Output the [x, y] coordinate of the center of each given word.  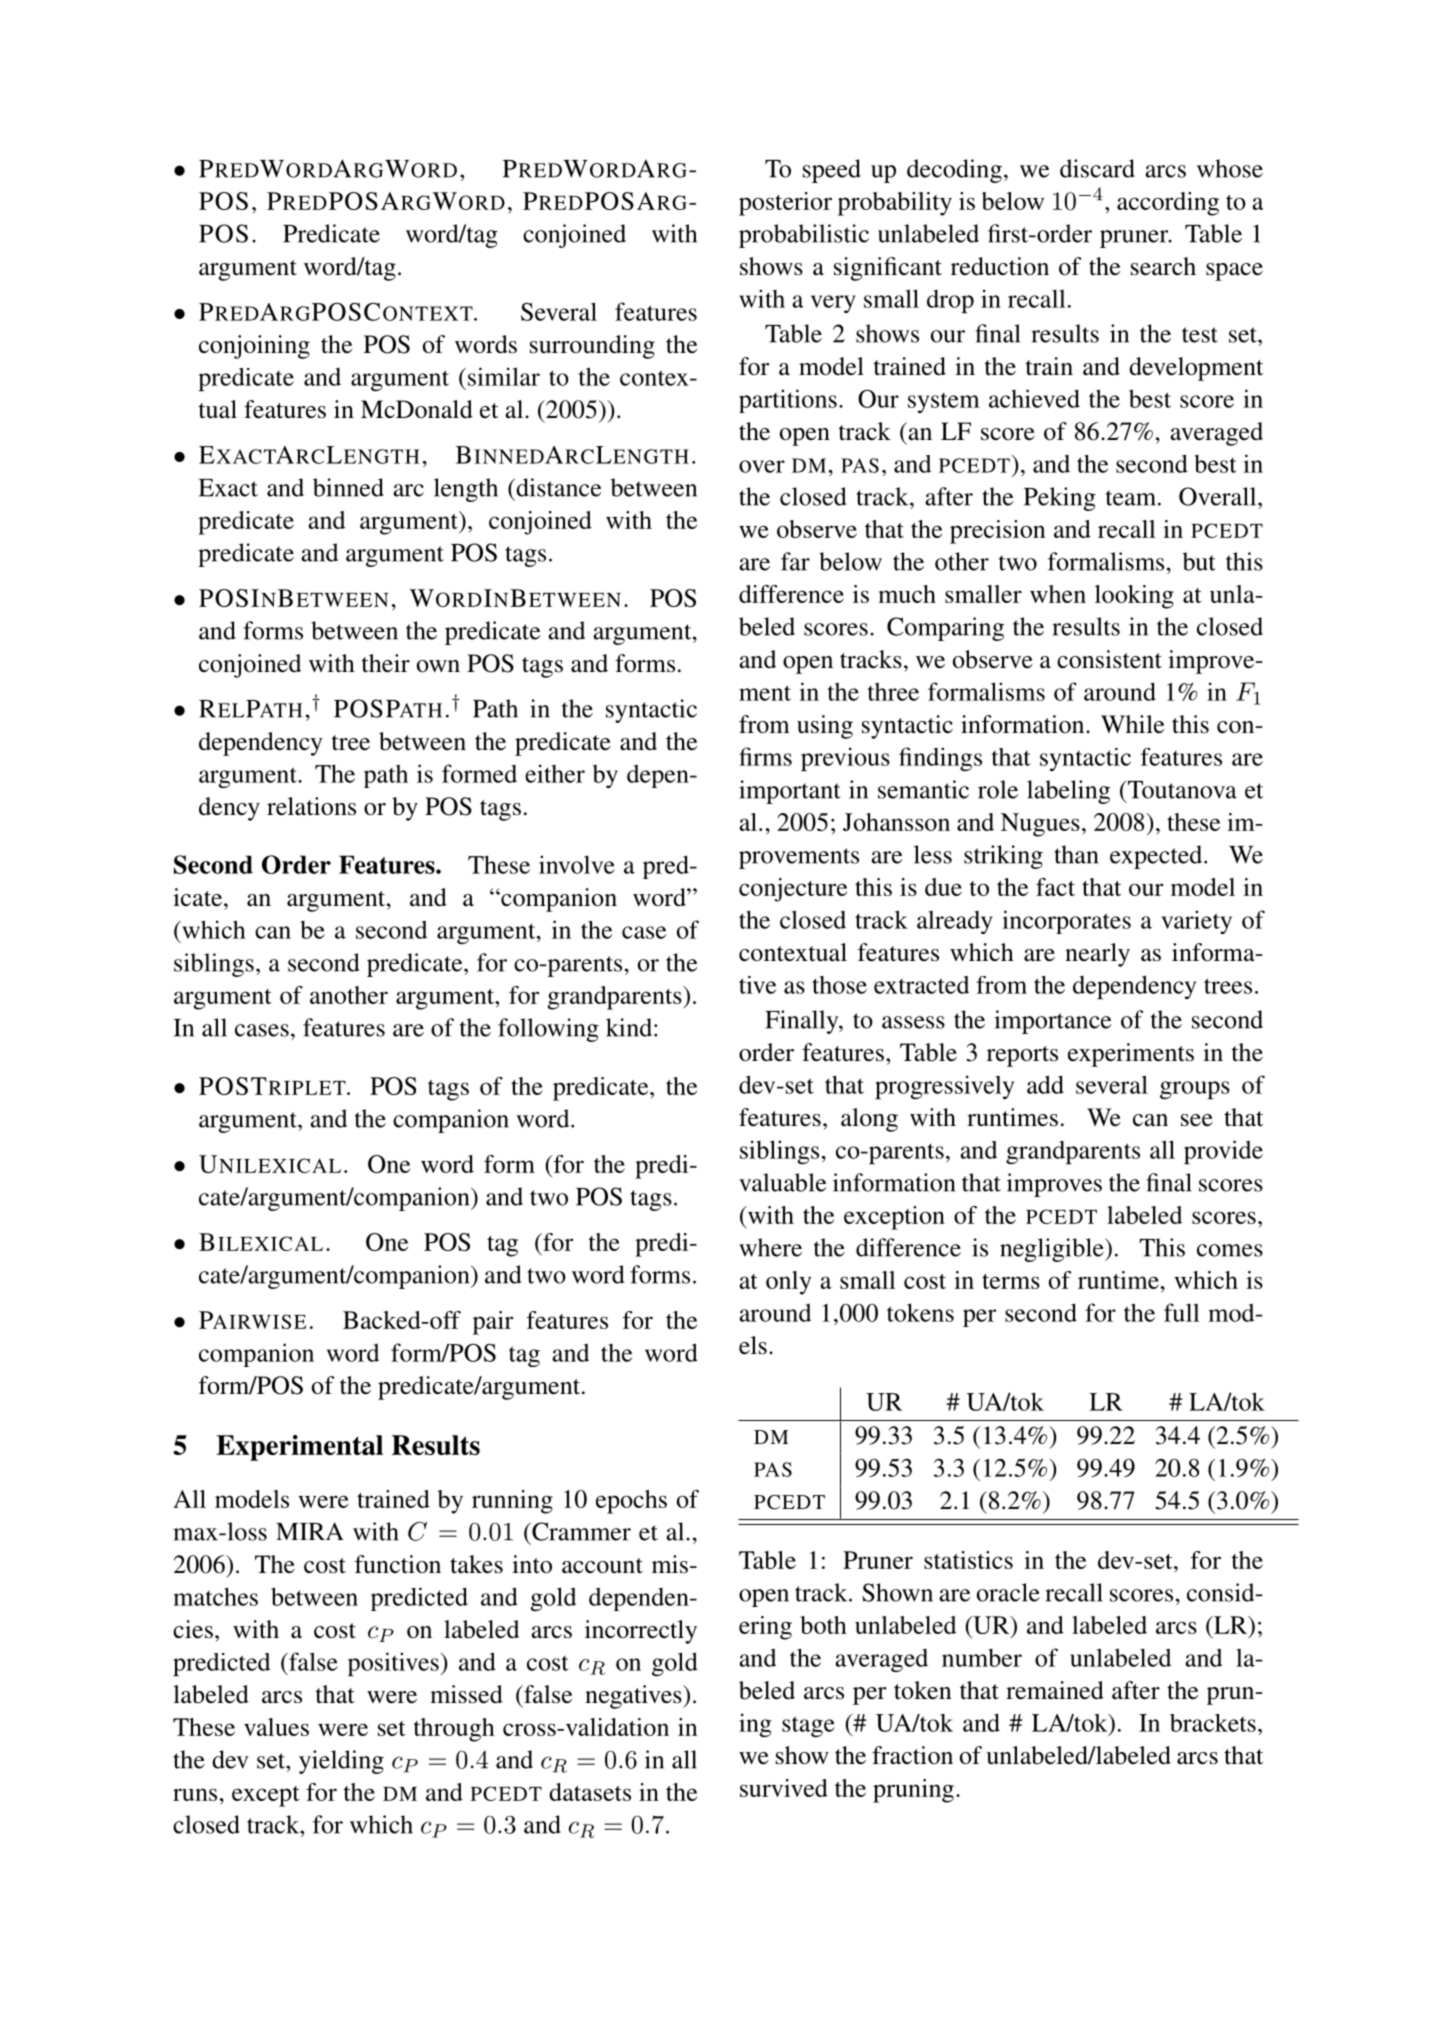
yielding [341, 1762]
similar [504, 376]
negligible [1053, 1250]
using [825, 727]
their [386, 663]
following [548, 1030]
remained [1055, 1690]
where [770, 1247]
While [1132, 724]
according [1168, 204]
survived [784, 1788]
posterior [785, 204]
